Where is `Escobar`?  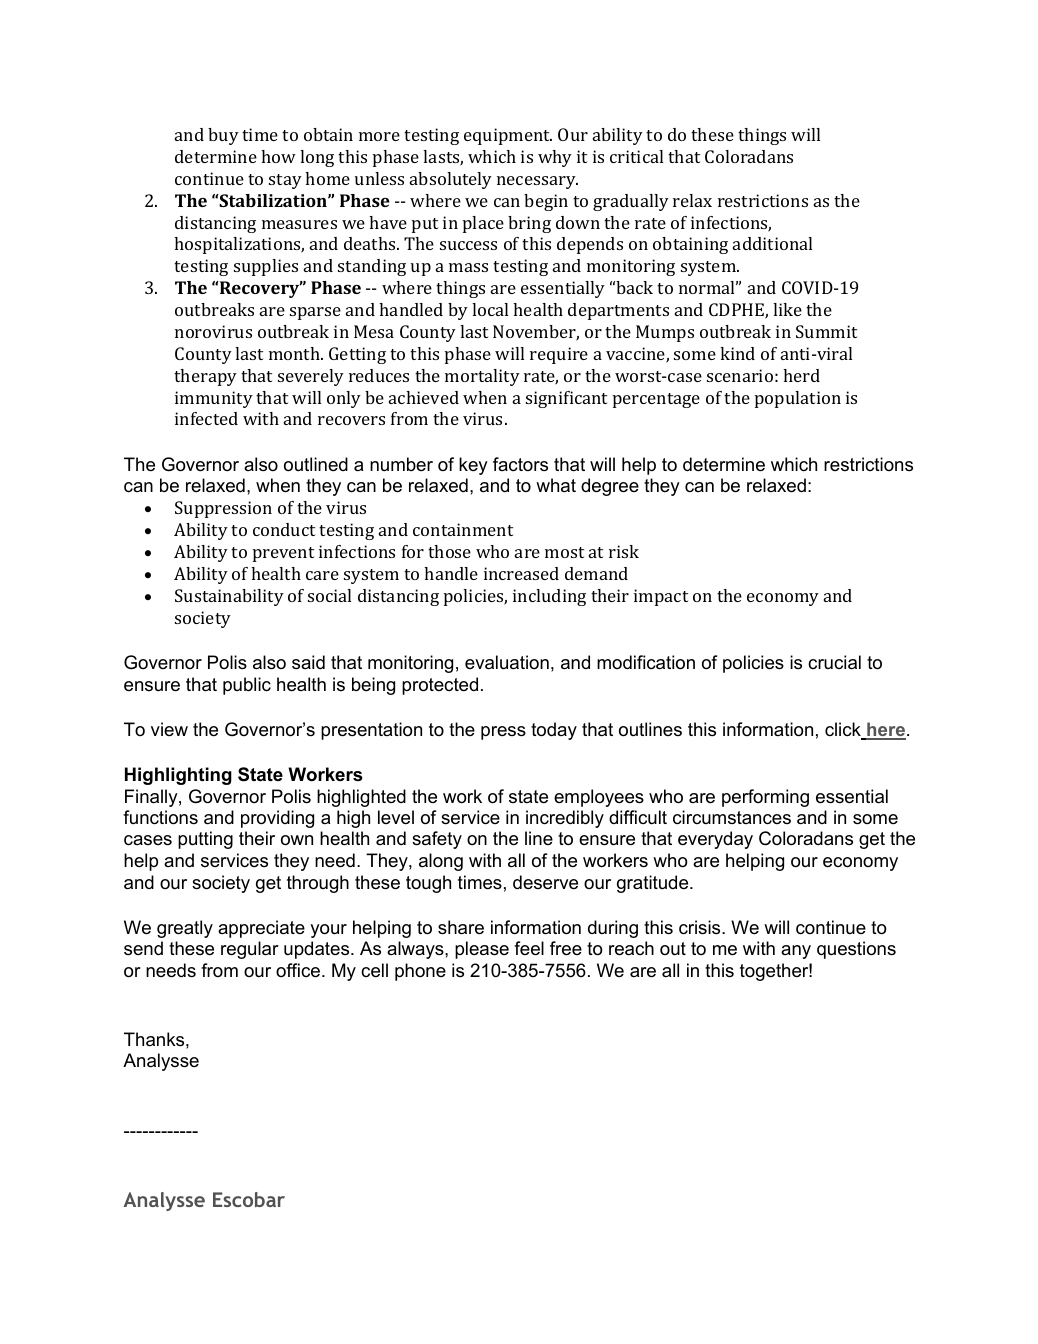 Escobar is located at coordinates (249, 1199).
